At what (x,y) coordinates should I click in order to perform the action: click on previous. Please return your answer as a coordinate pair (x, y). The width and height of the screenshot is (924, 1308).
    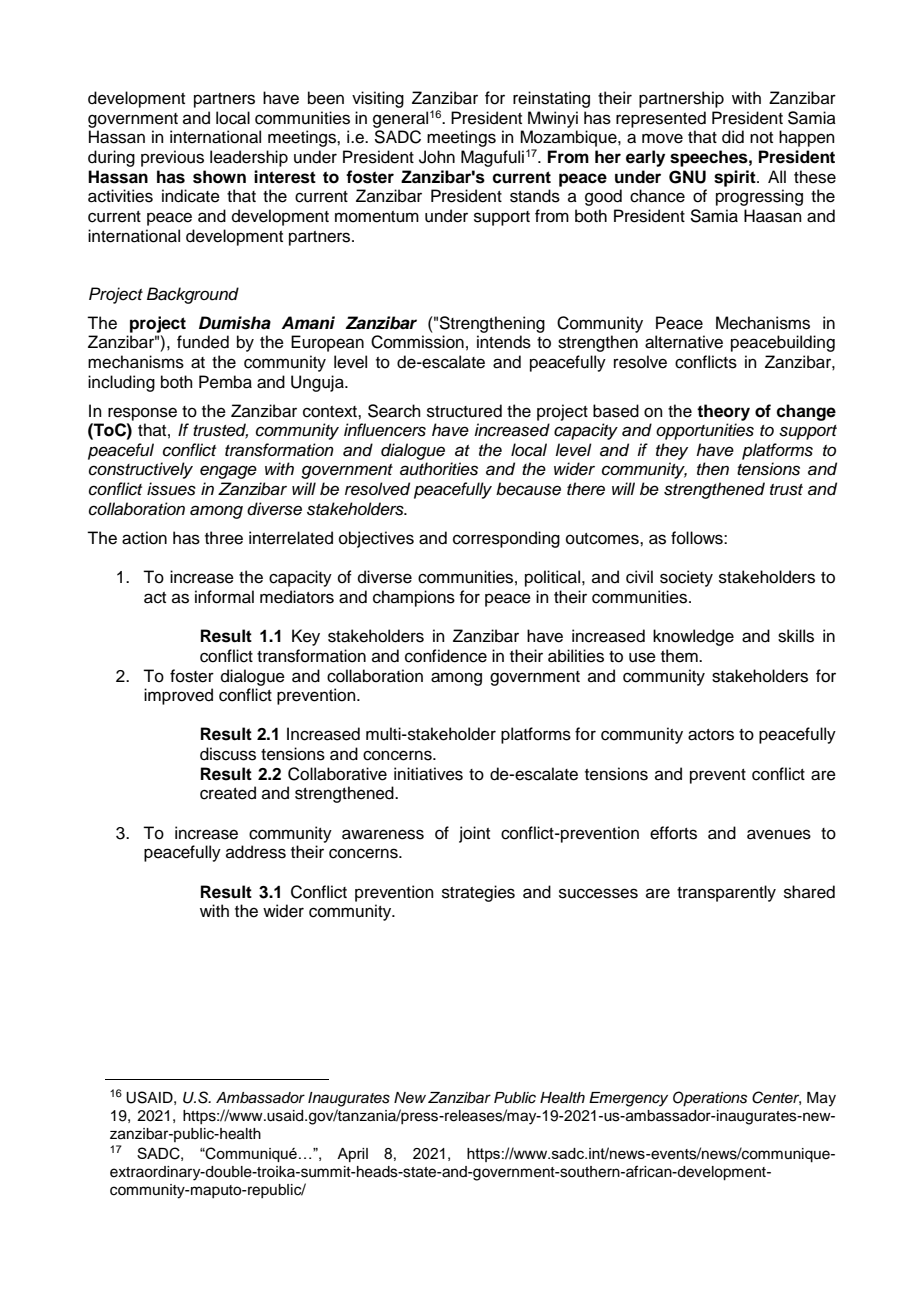
    Looking at the image, I should click on (172, 158).
